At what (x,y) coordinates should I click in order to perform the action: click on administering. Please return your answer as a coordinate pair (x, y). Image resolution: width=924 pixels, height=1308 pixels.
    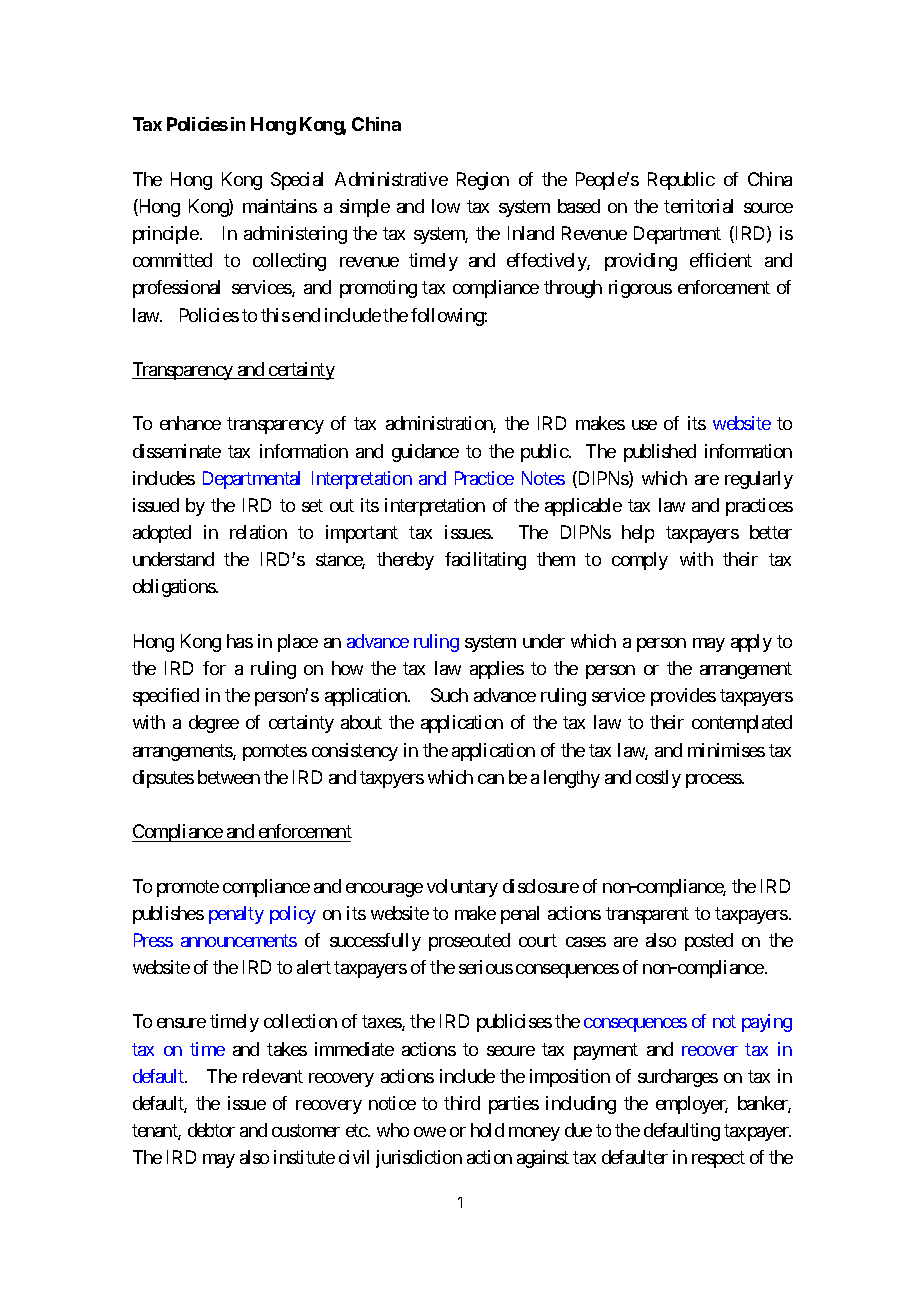
    Looking at the image, I should click on (295, 235).
